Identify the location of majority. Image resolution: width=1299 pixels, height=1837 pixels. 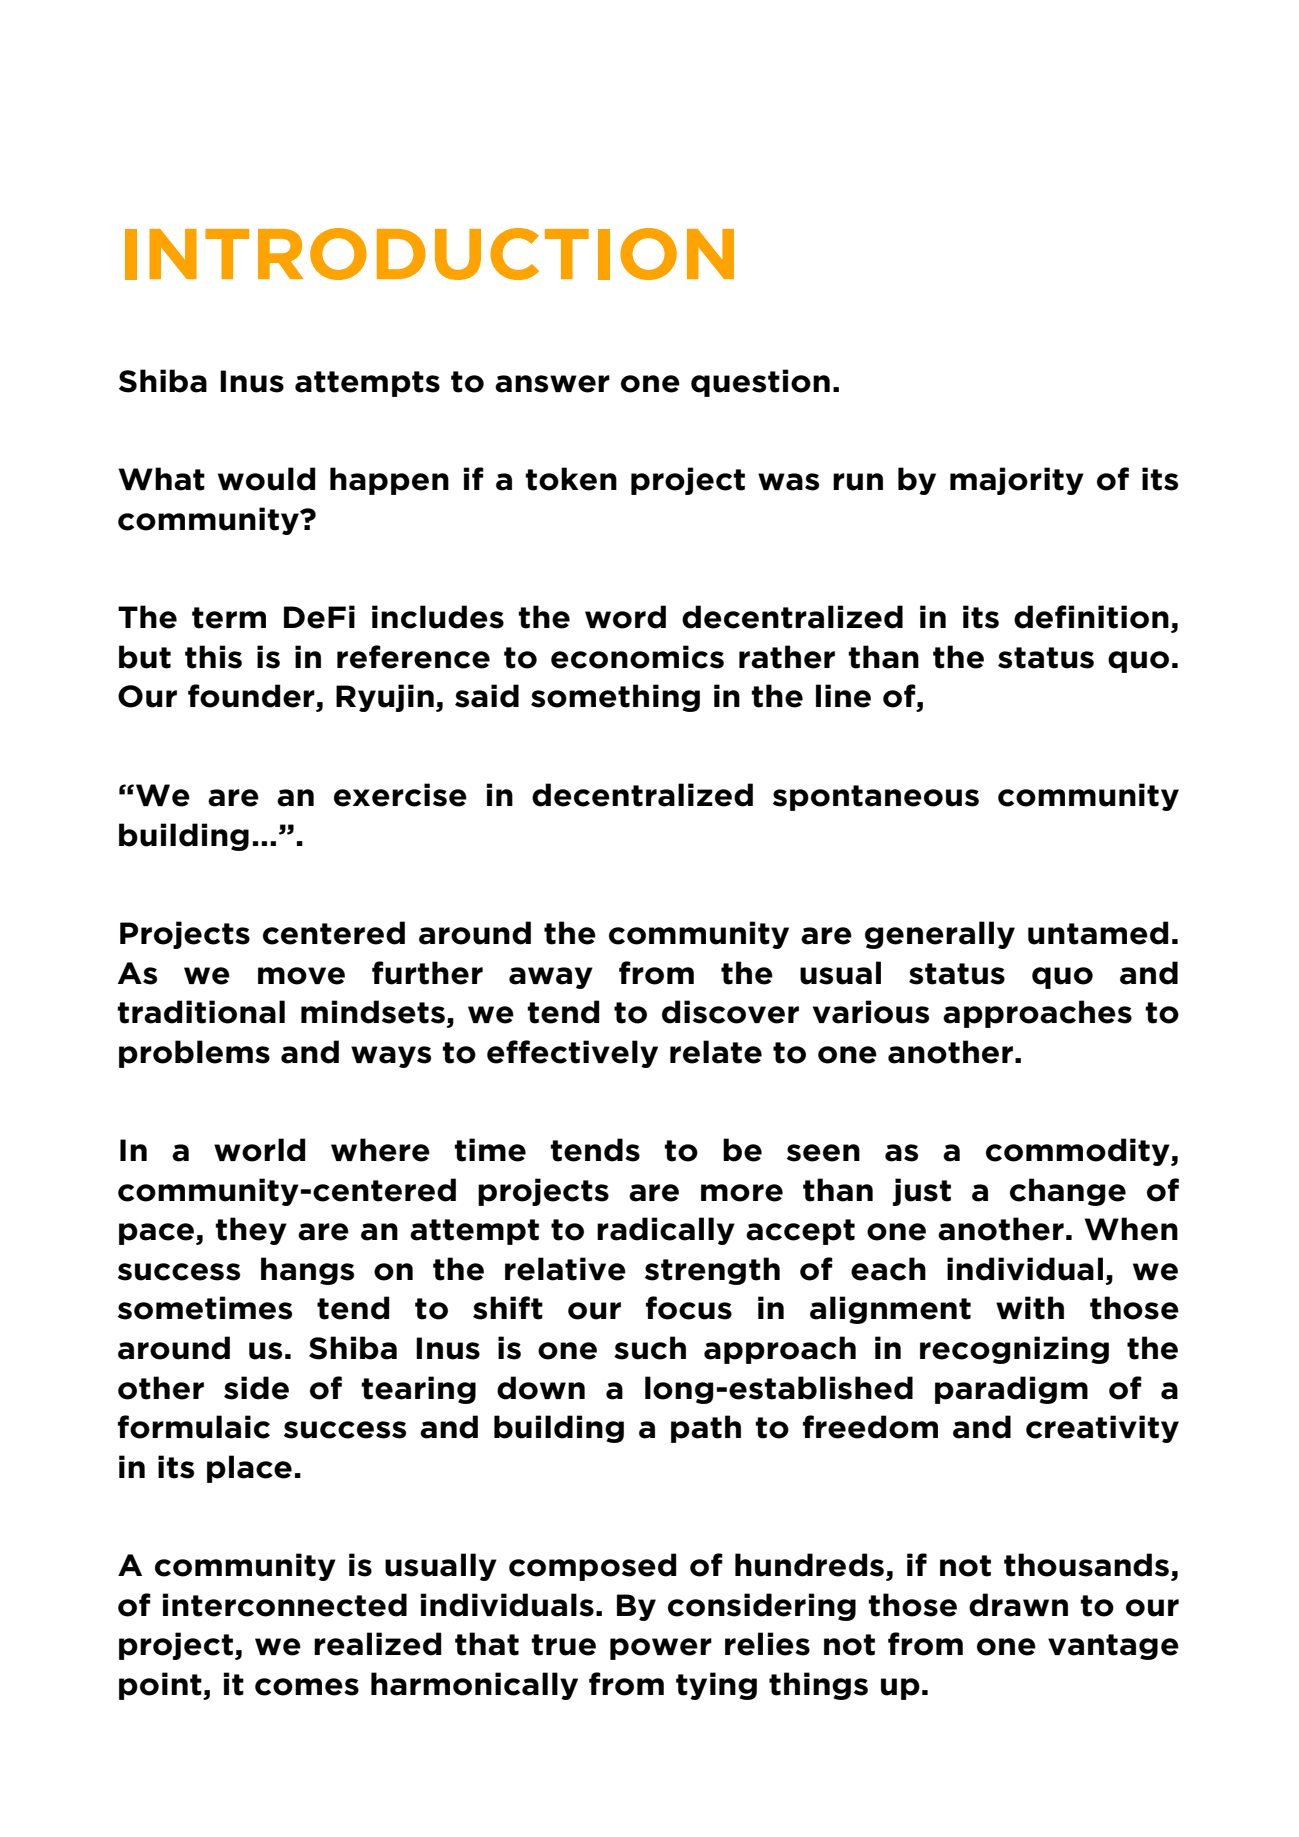
(1017, 481).
